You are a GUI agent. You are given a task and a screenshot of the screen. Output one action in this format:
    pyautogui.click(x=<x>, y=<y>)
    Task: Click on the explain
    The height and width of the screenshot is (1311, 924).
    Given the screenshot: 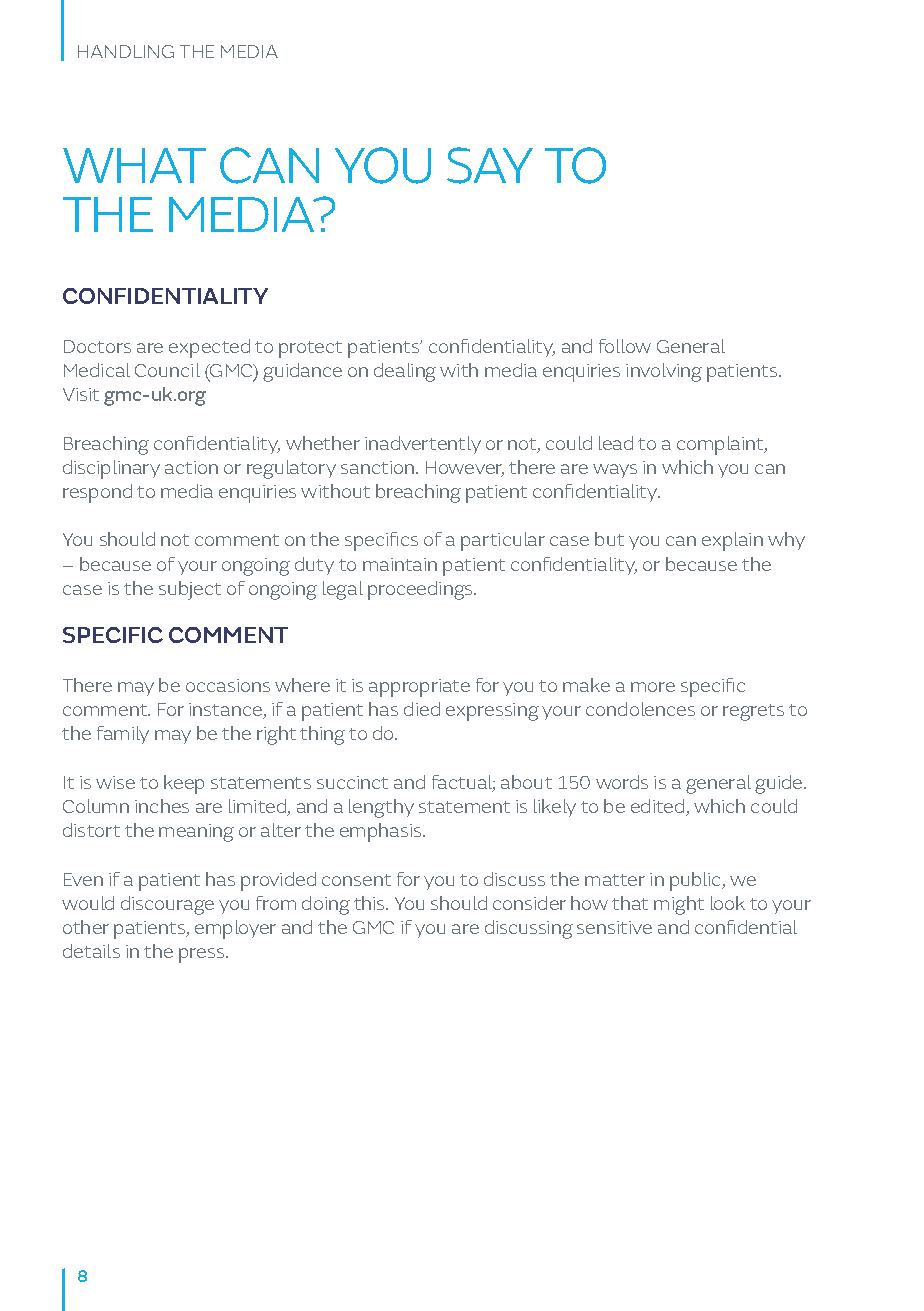 What is the action you would take?
    pyautogui.click(x=732, y=541)
